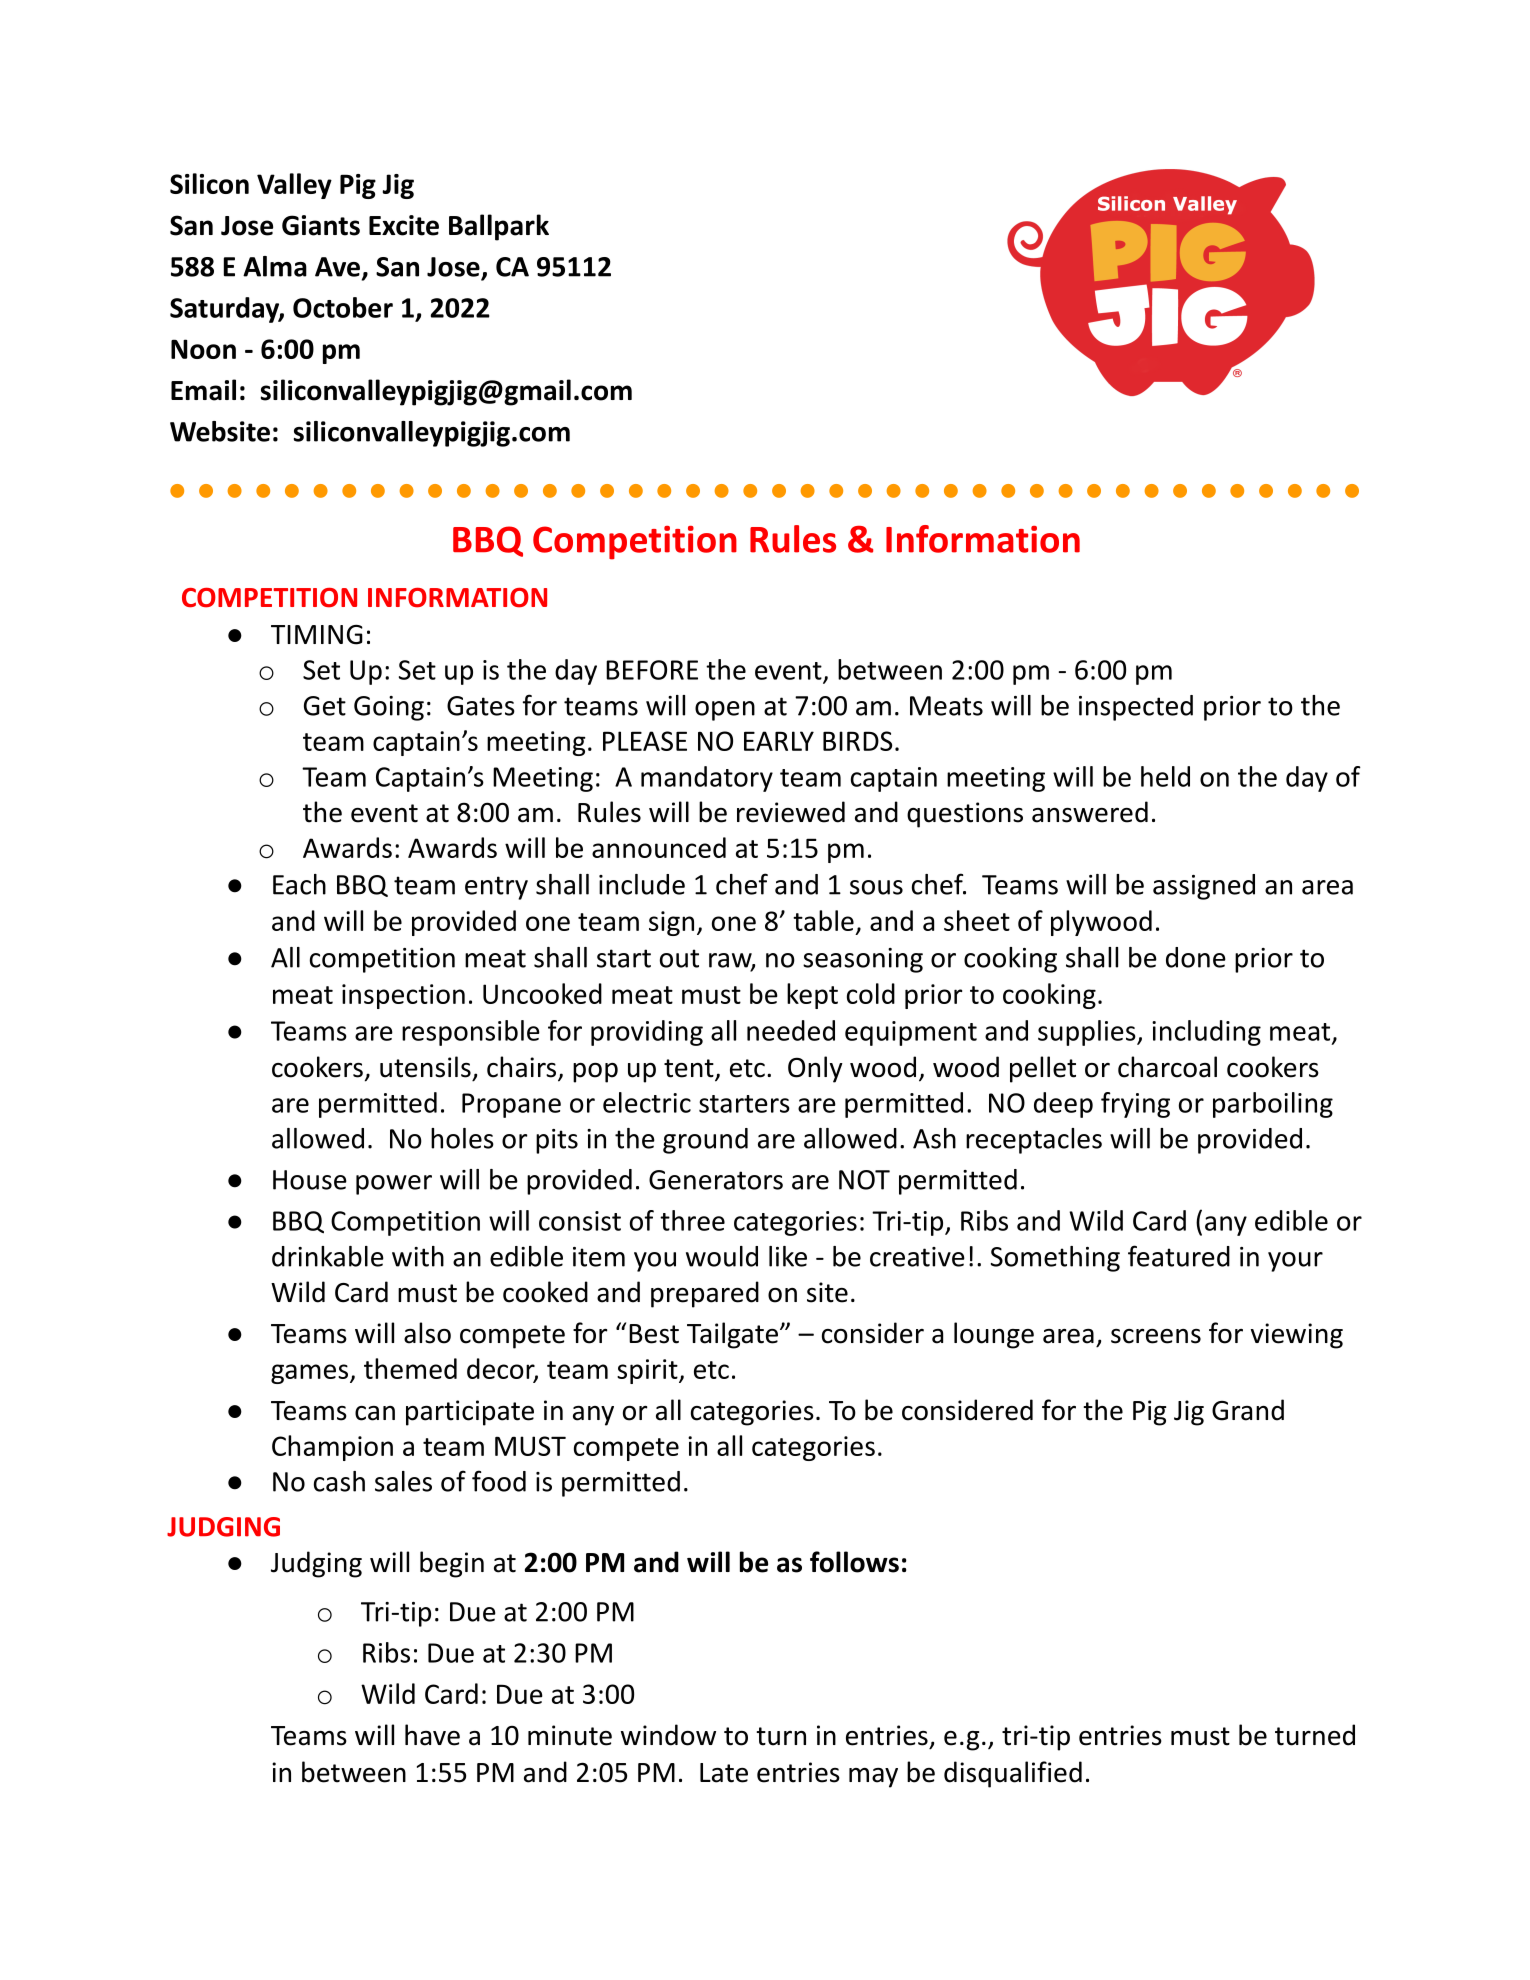 The height and width of the page is (1980, 1530). I want to click on including, so click(1206, 1033).
